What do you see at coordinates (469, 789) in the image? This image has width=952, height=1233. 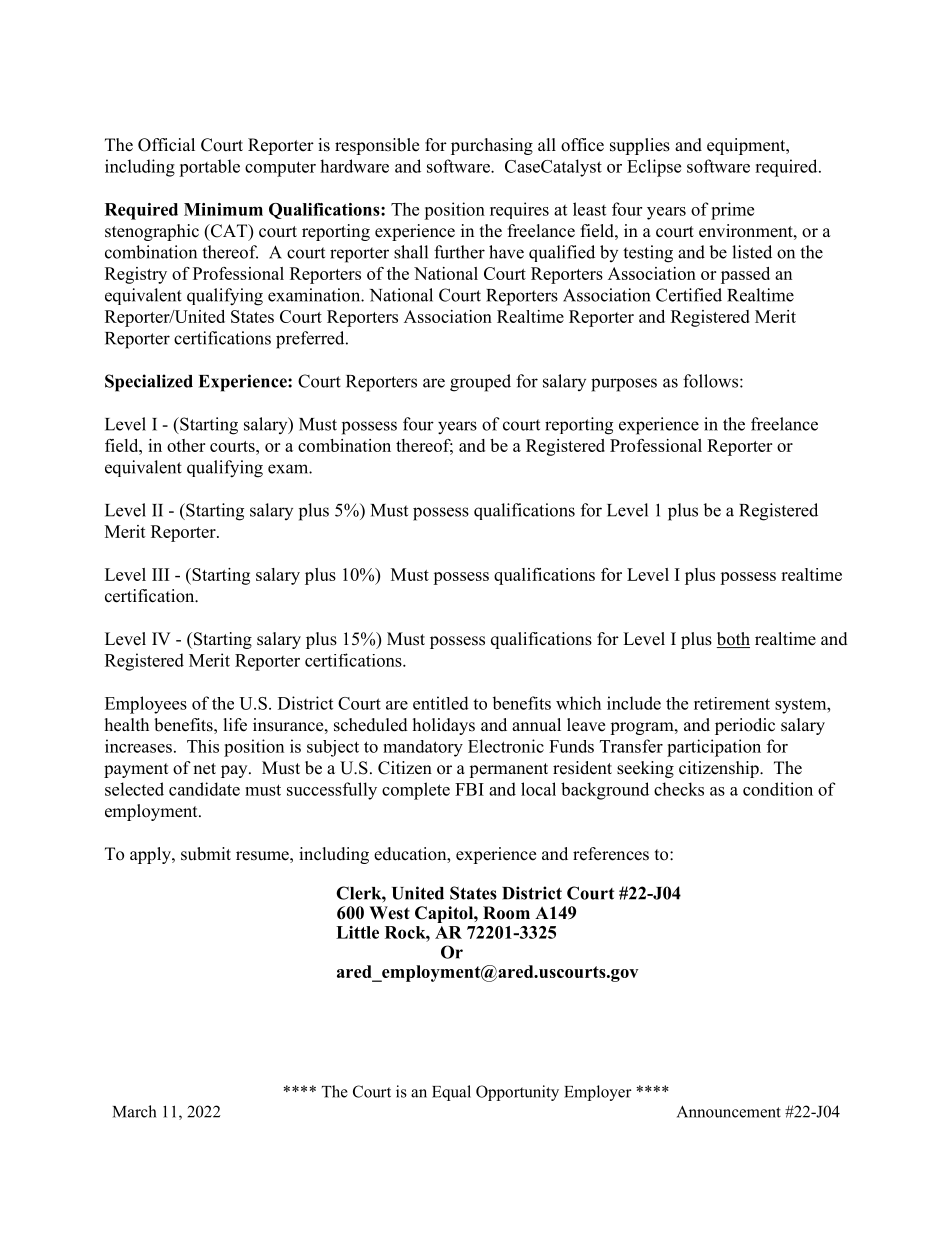 I see `FBI` at bounding box center [469, 789].
